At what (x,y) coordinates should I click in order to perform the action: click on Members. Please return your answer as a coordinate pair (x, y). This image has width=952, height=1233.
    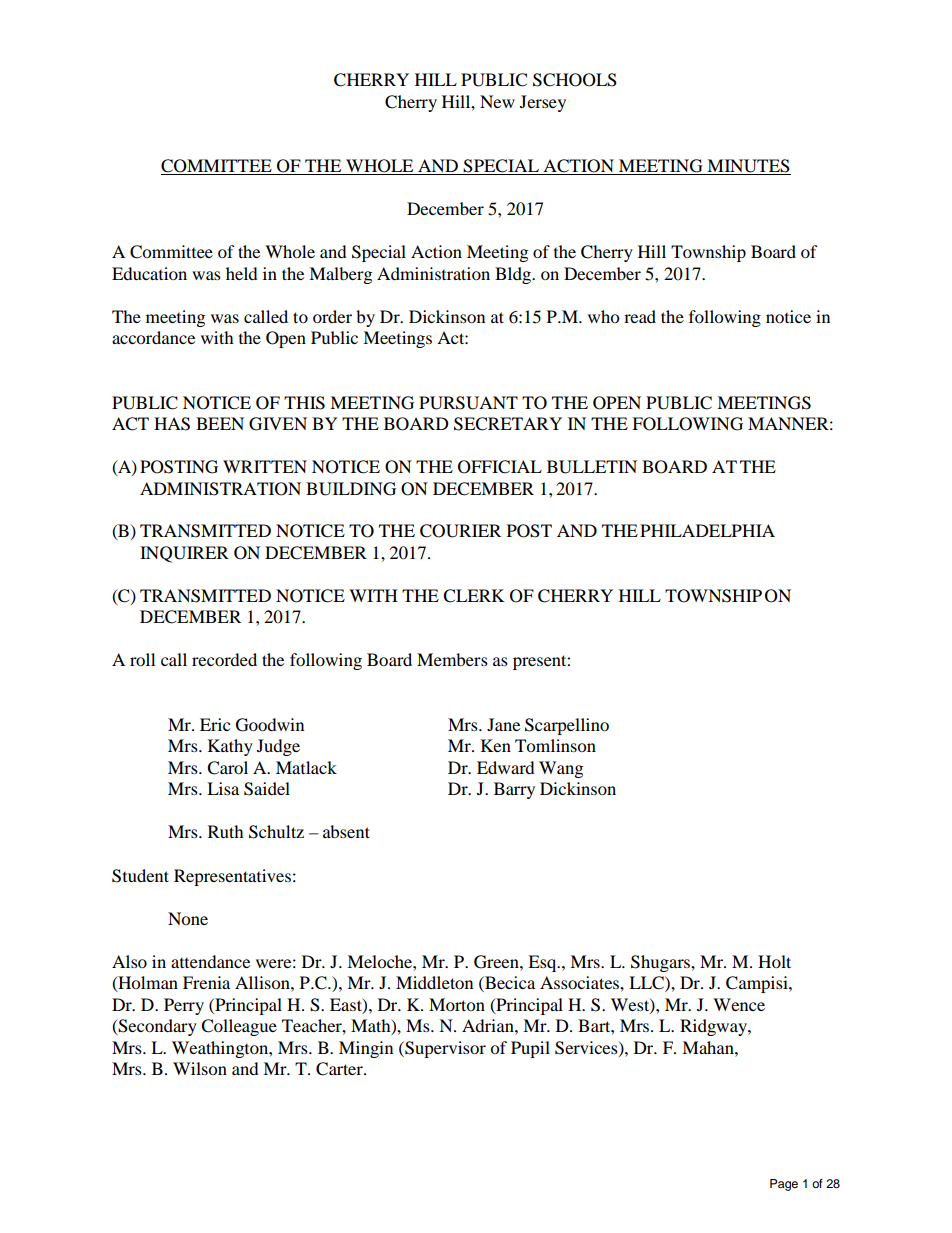
    Looking at the image, I should click on (452, 659).
